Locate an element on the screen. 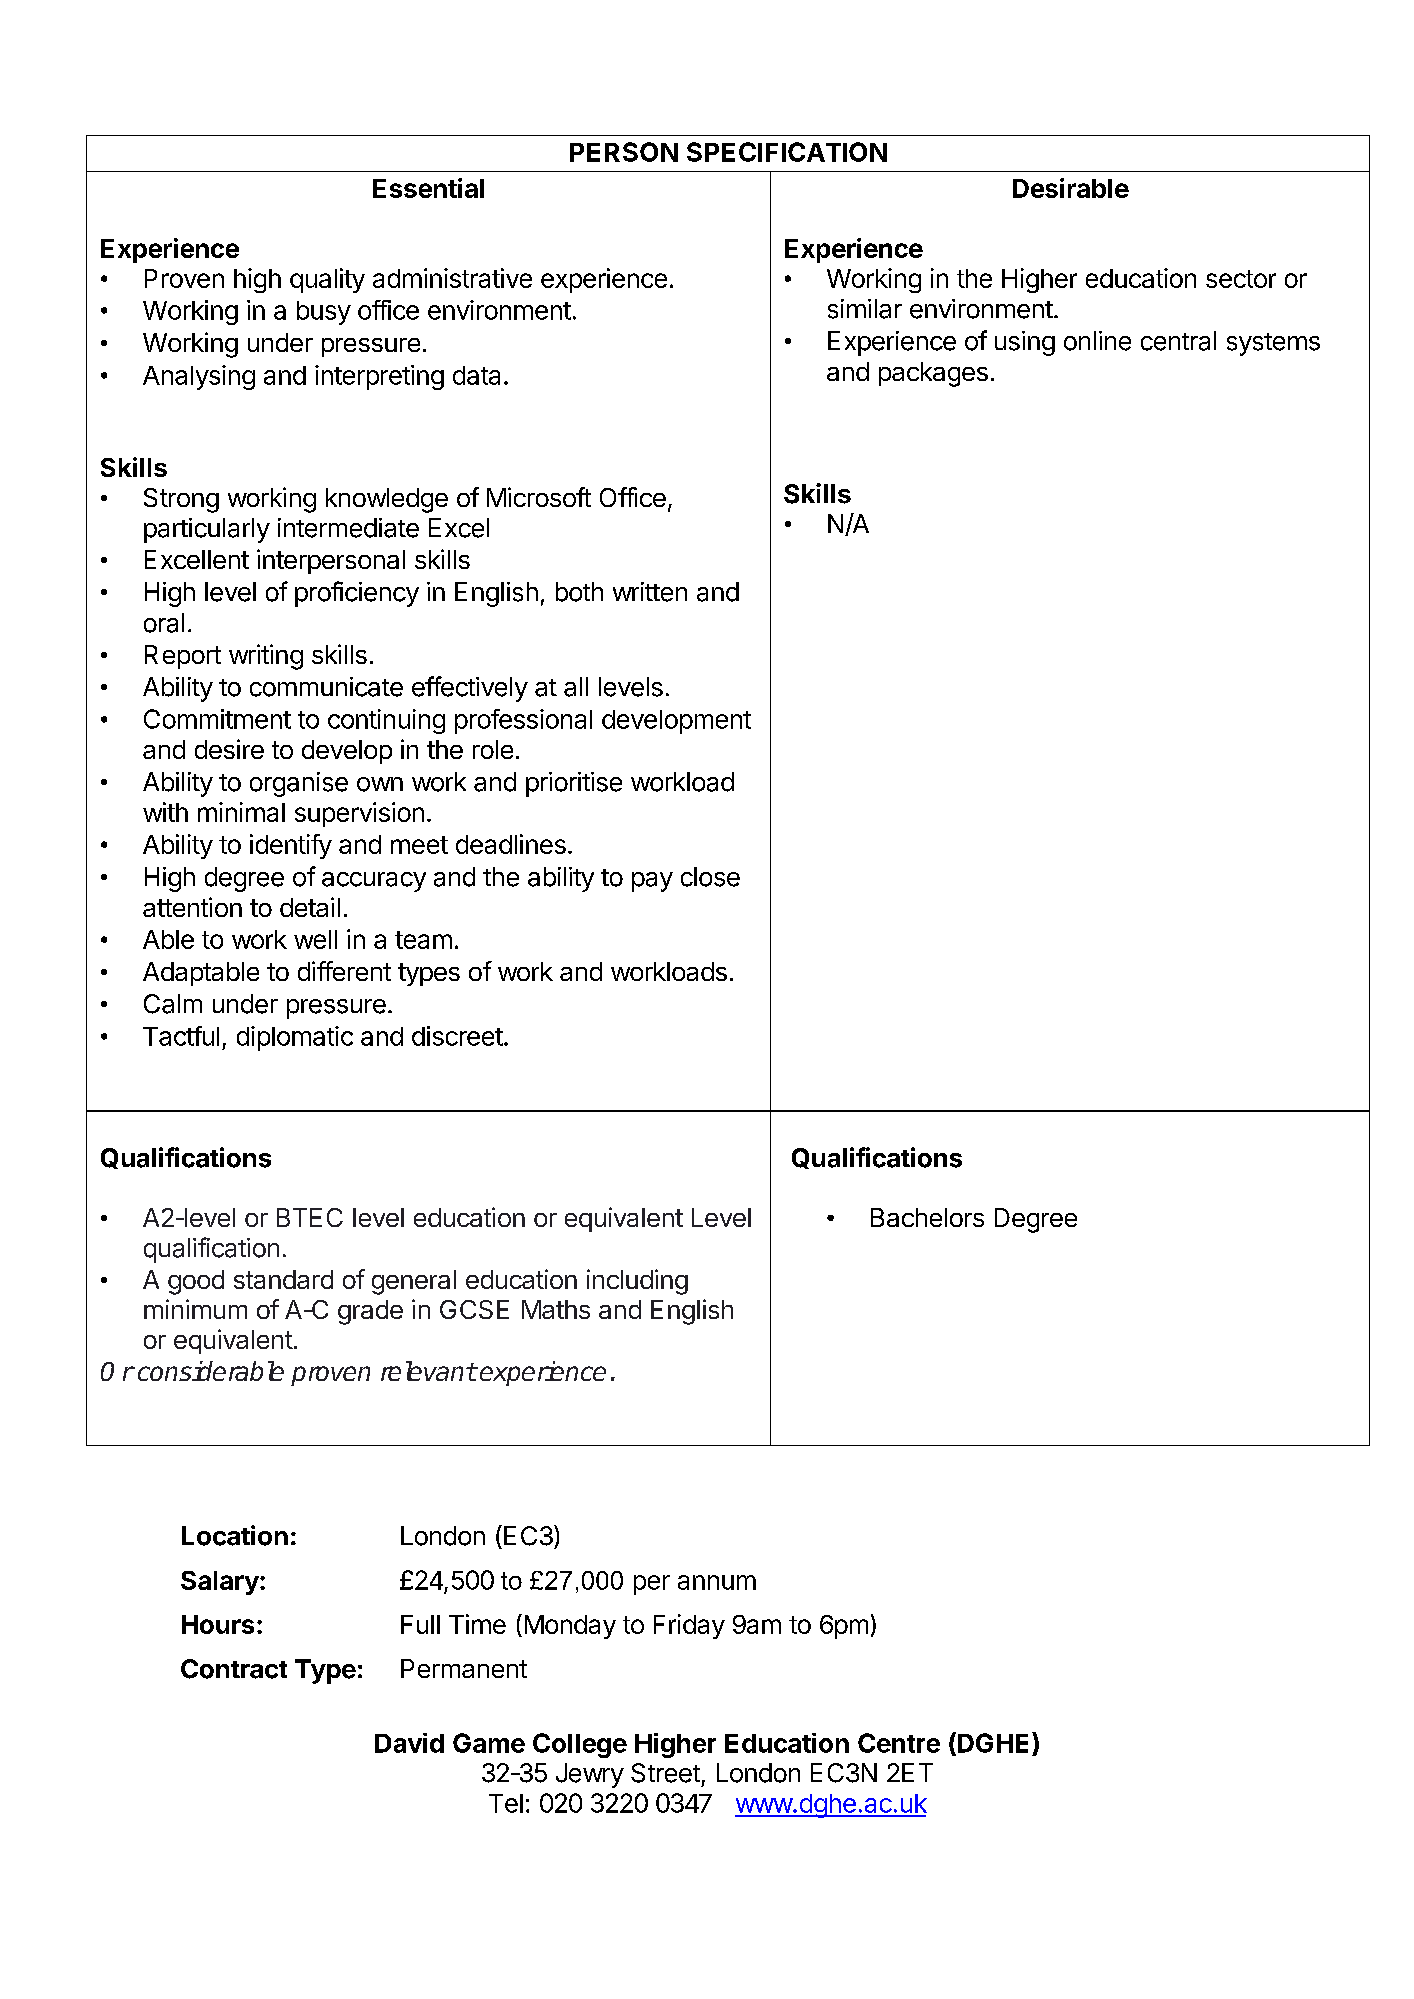 The image size is (1414, 1999). including is located at coordinates (637, 1282).
